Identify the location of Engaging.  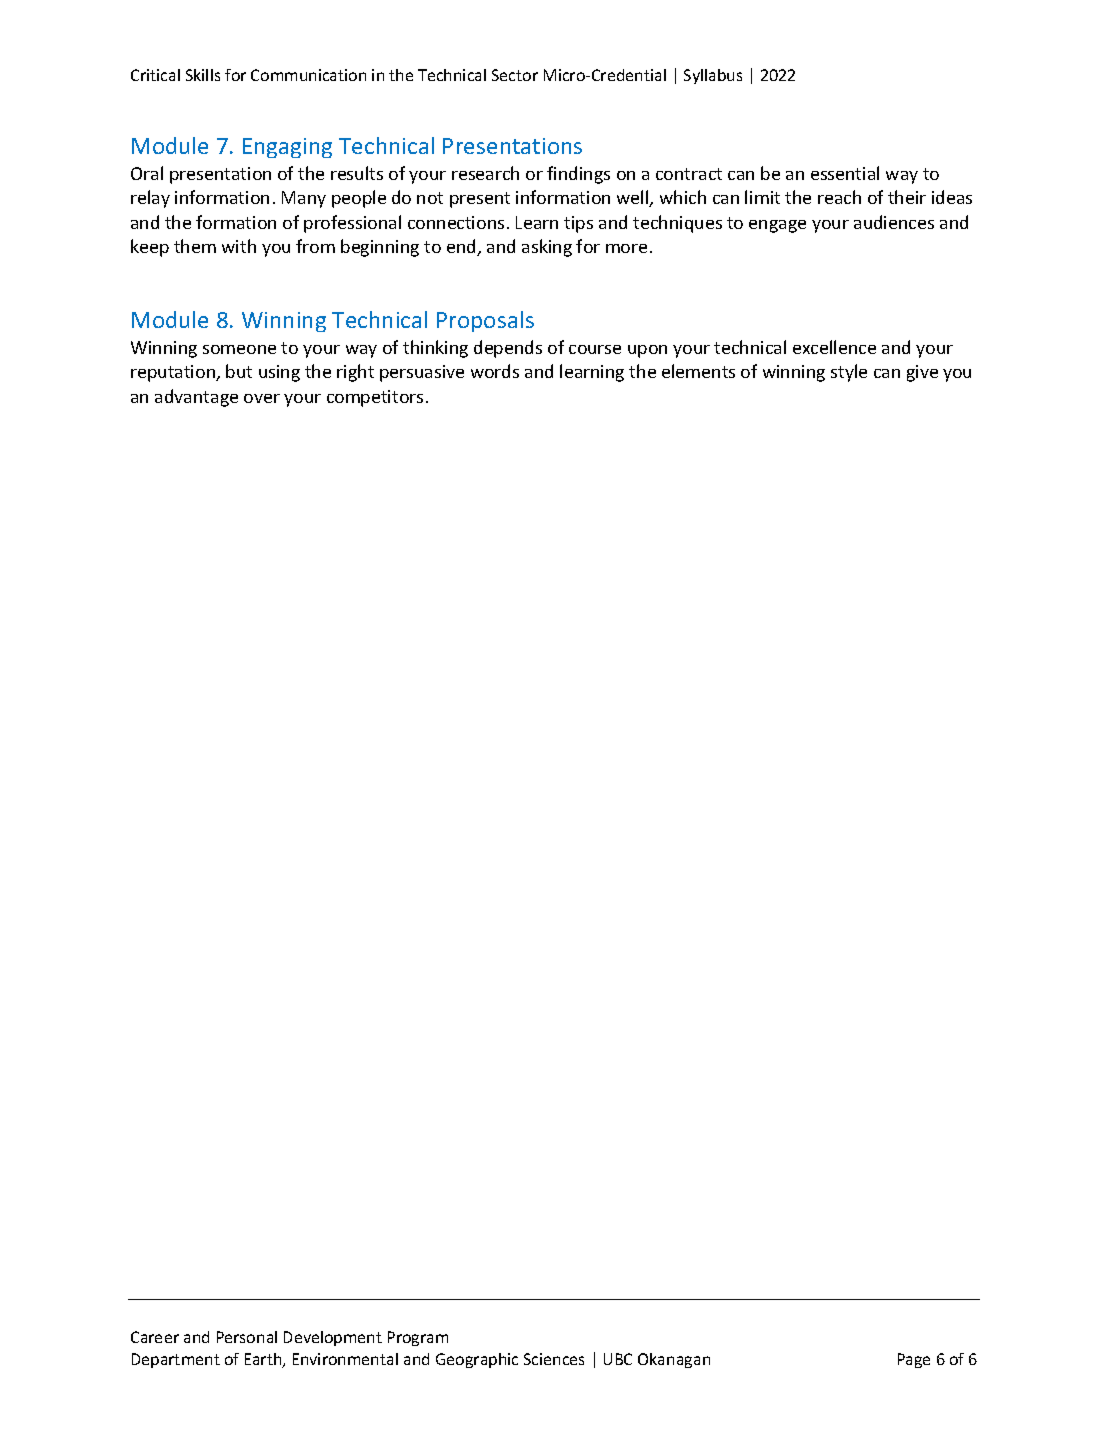
(287, 148).
